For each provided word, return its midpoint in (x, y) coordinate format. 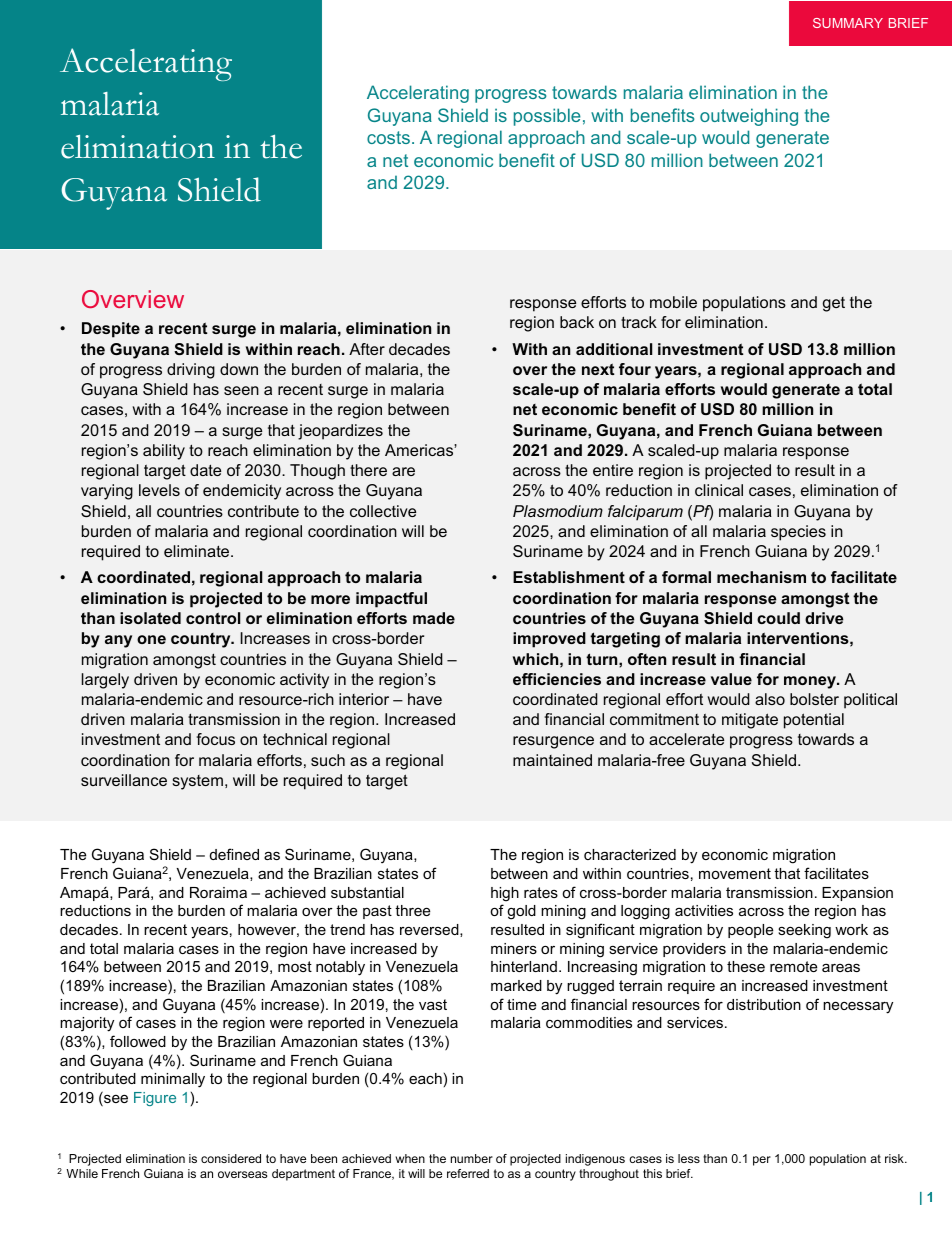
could (778, 618)
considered (231, 1158)
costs (388, 137)
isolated (150, 618)
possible (547, 117)
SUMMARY (848, 23)
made (434, 618)
